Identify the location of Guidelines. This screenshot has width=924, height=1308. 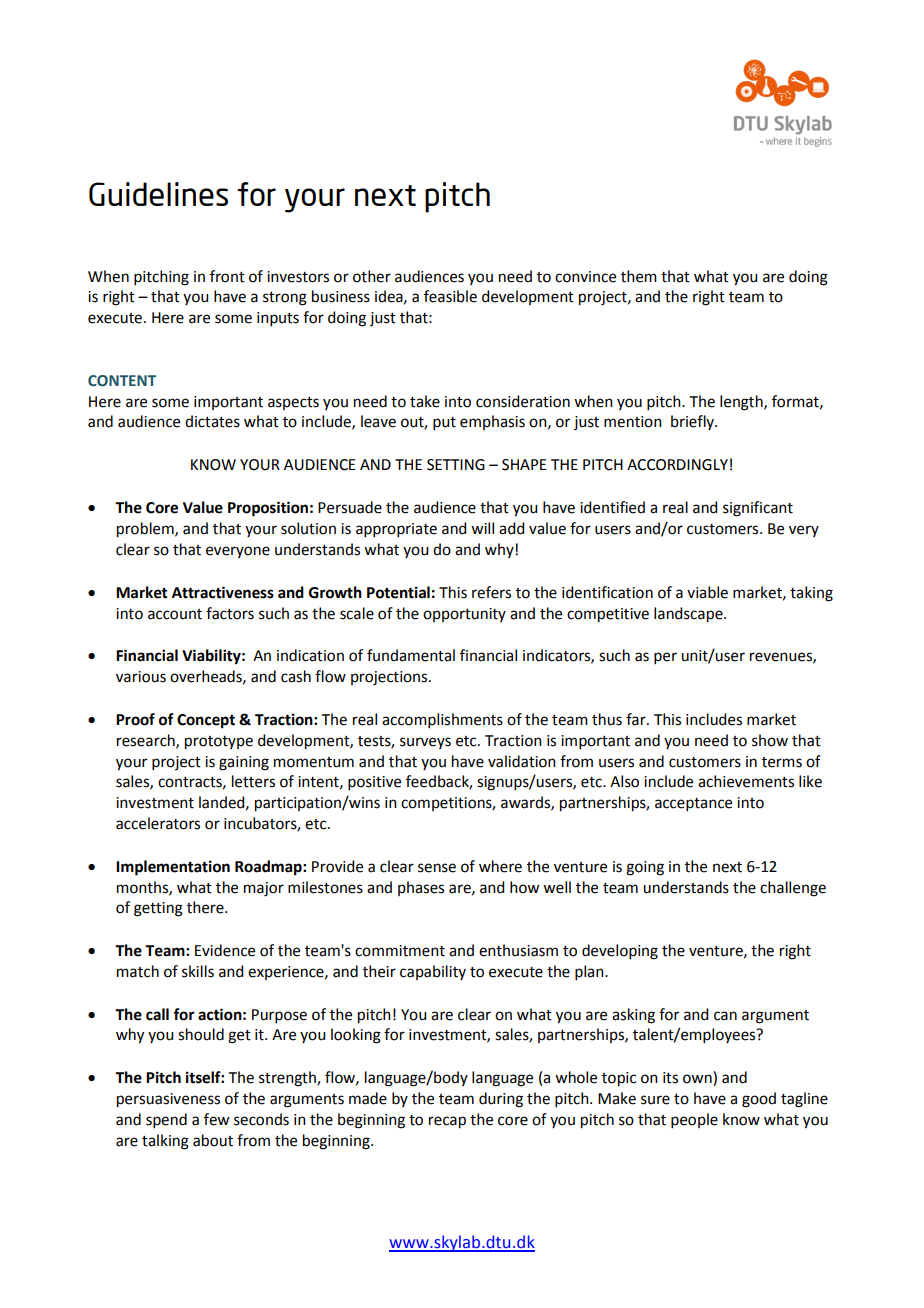
(158, 194).
